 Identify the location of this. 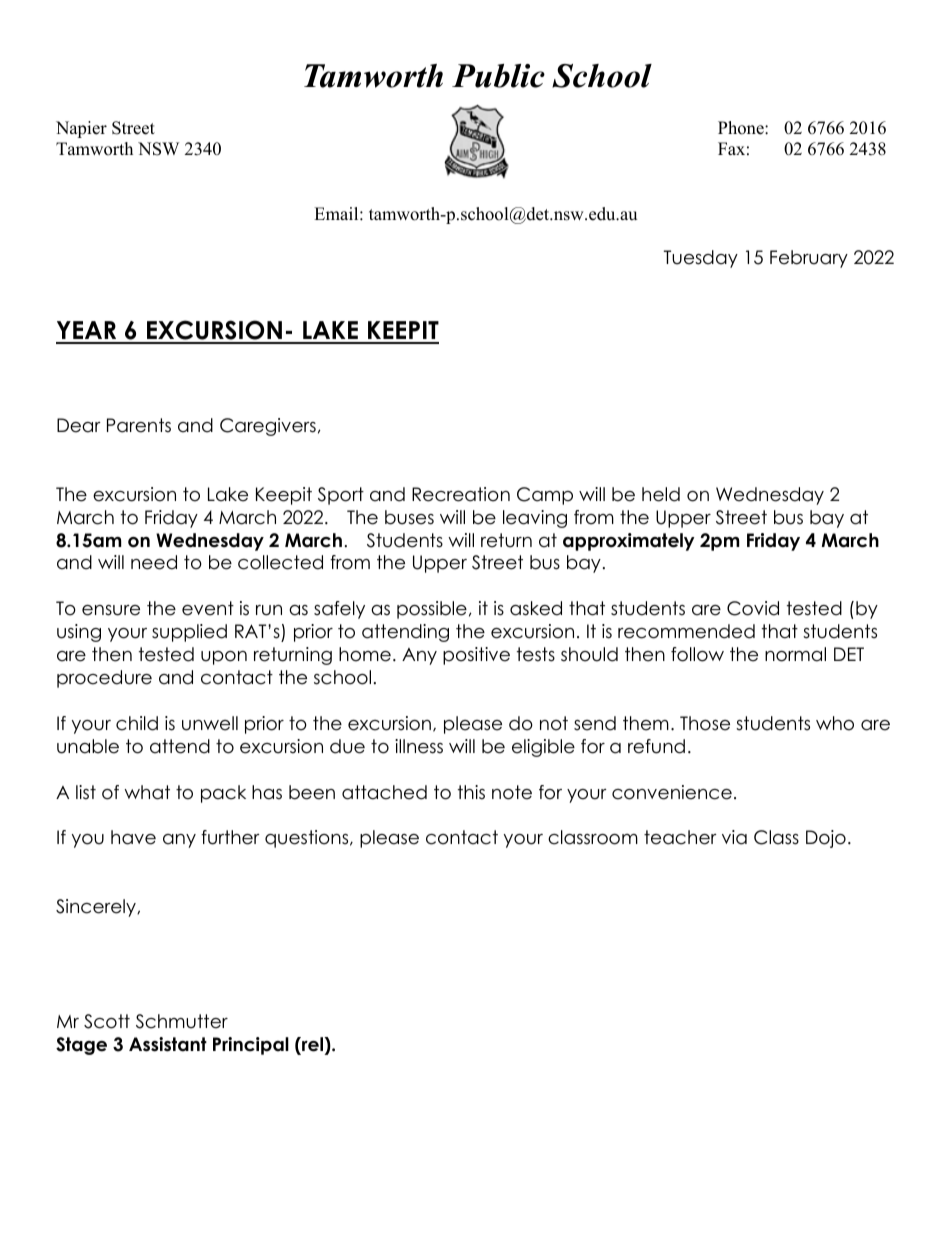
(471, 792).
